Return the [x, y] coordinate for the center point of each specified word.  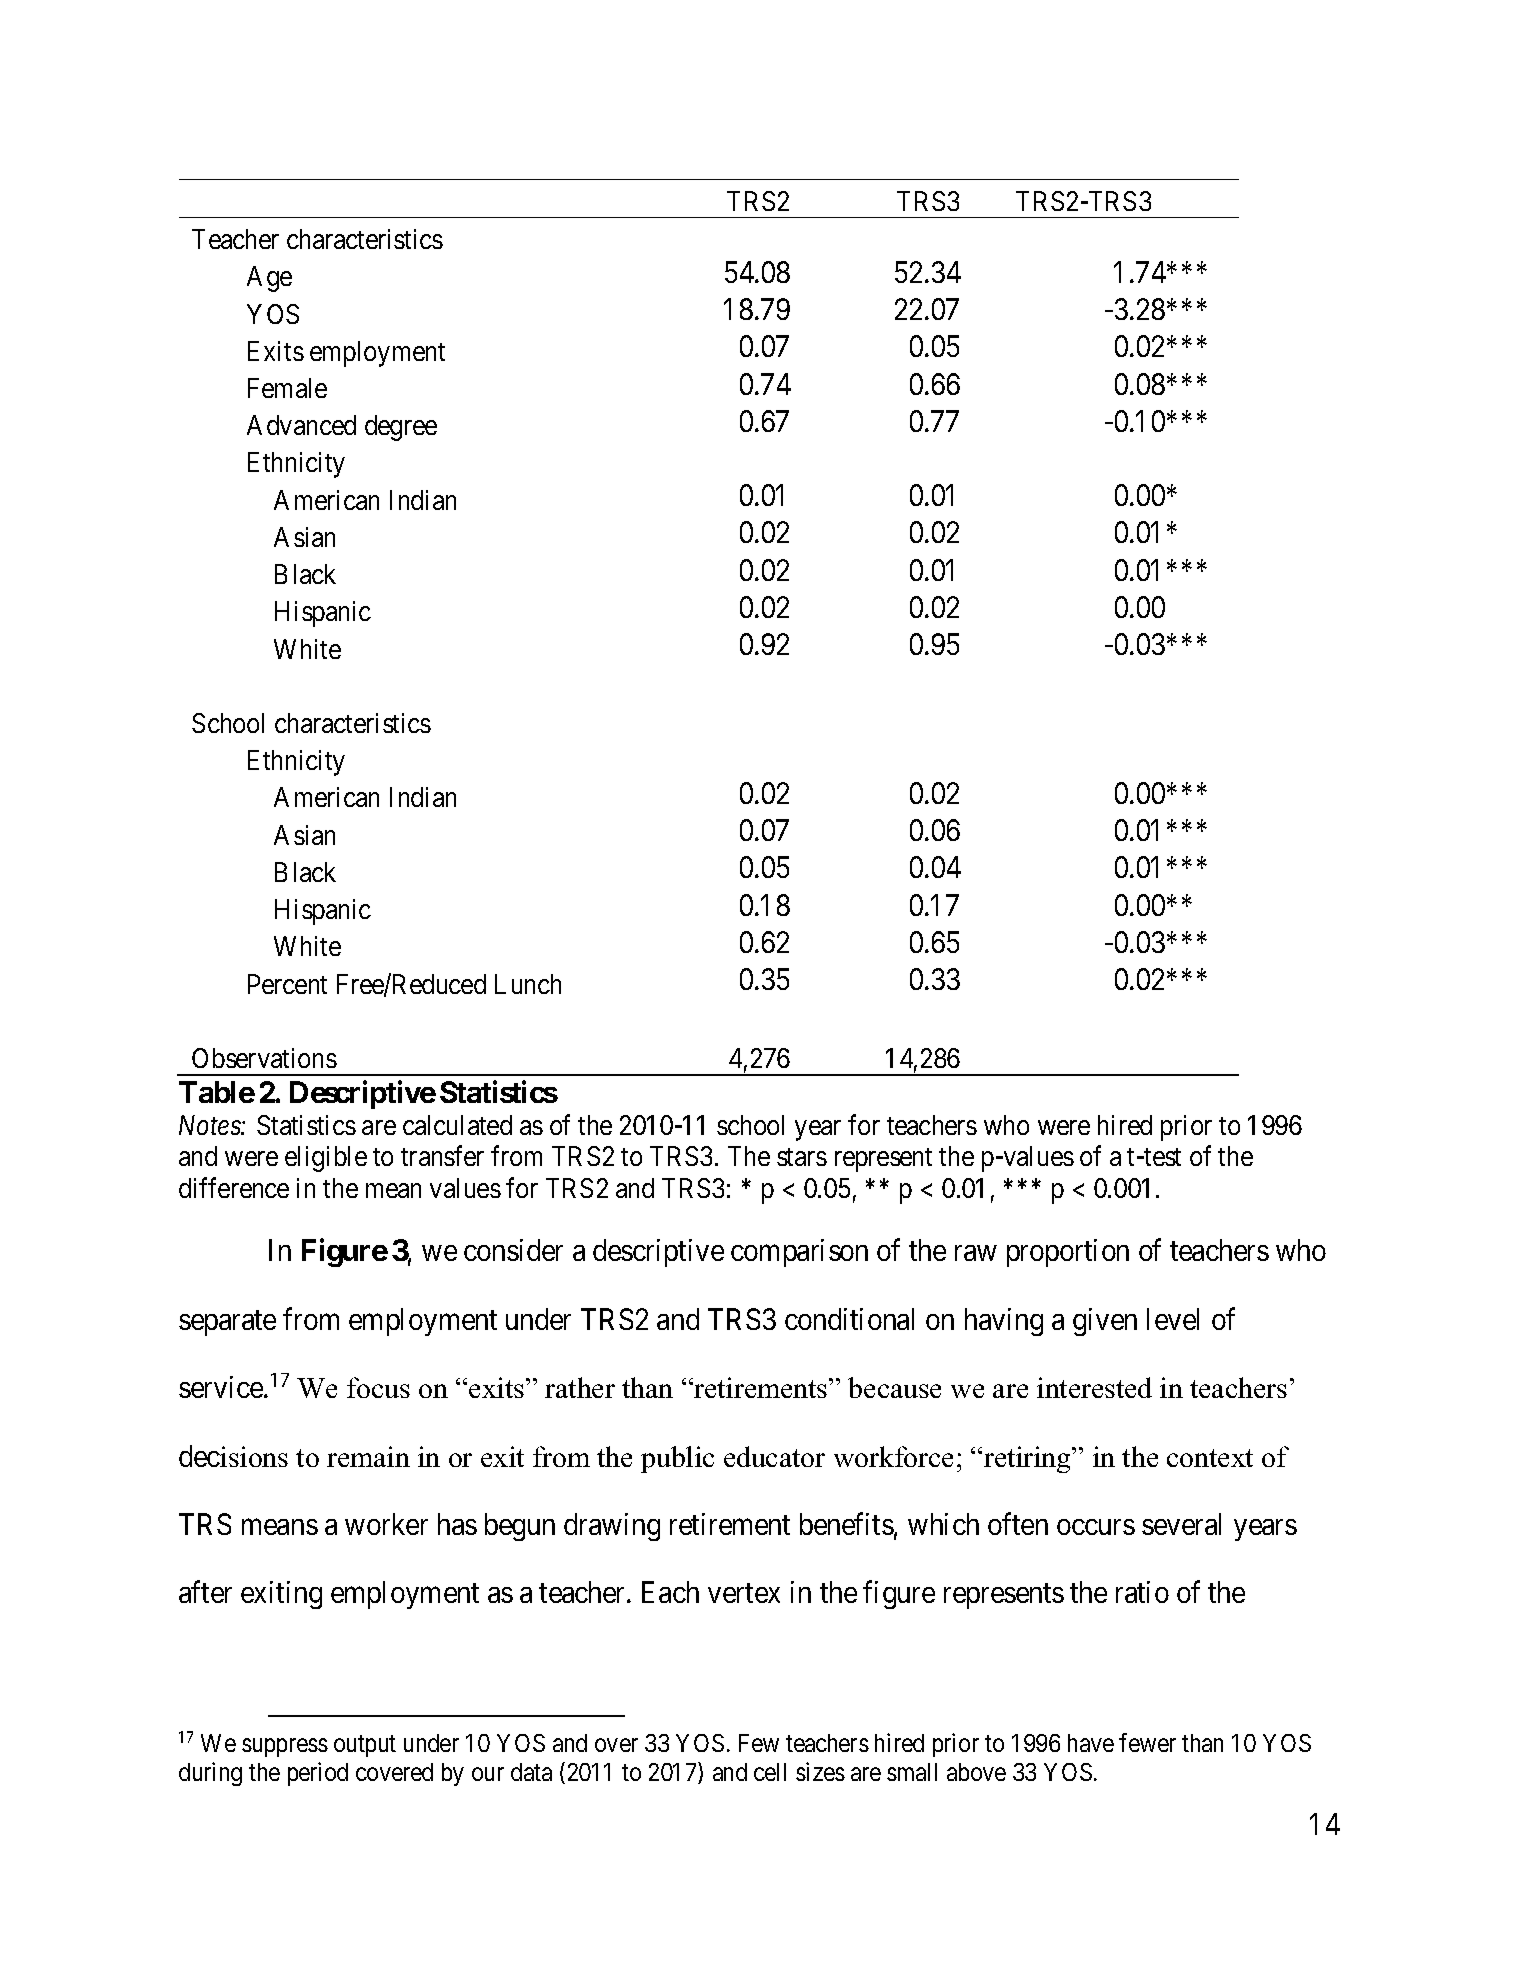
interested [1094, 1387]
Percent [287, 984]
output [365, 1746]
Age [269, 279]
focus [378, 1387]
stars [802, 1157]
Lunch [528, 984]
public [677, 1459]
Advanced [301, 425]
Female [287, 388]
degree [401, 428]
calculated [457, 1125]
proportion [1068, 1253]
